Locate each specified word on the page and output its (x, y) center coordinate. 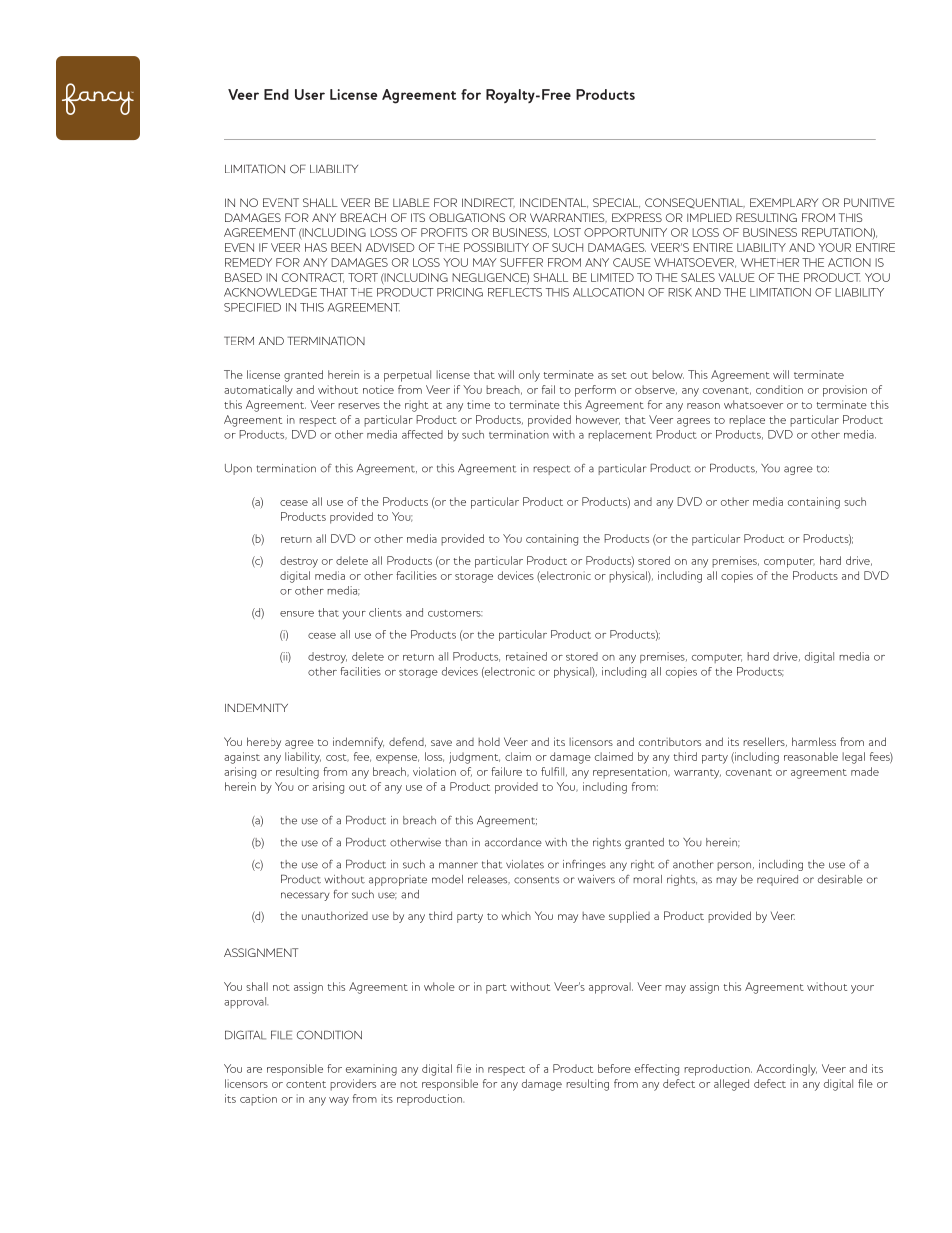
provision (845, 391)
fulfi (550, 771)
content (306, 1084)
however (598, 420)
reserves (359, 406)
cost (337, 758)
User (310, 94)
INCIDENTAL (554, 203)
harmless (814, 741)
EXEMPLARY (784, 202)
